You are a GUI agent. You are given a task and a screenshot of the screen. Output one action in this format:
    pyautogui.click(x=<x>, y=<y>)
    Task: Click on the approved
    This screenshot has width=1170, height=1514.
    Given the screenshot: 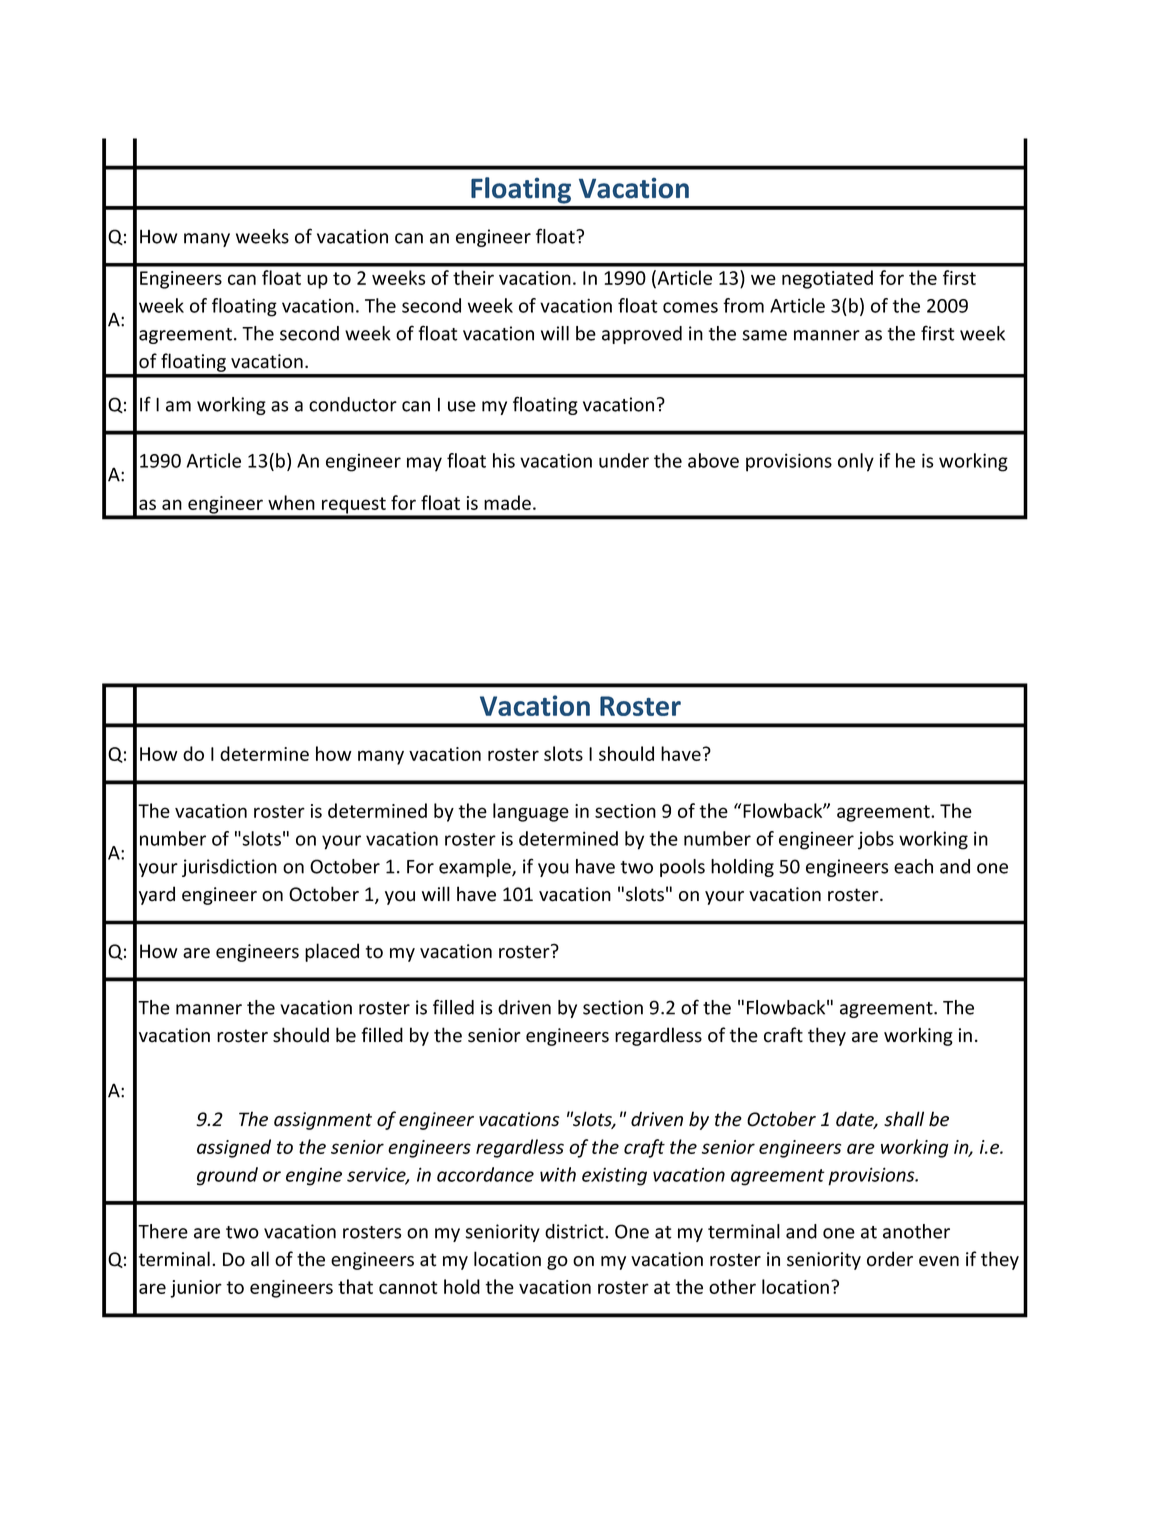 What is the action you would take?
    pyautogui.click(x=642, y=335)
